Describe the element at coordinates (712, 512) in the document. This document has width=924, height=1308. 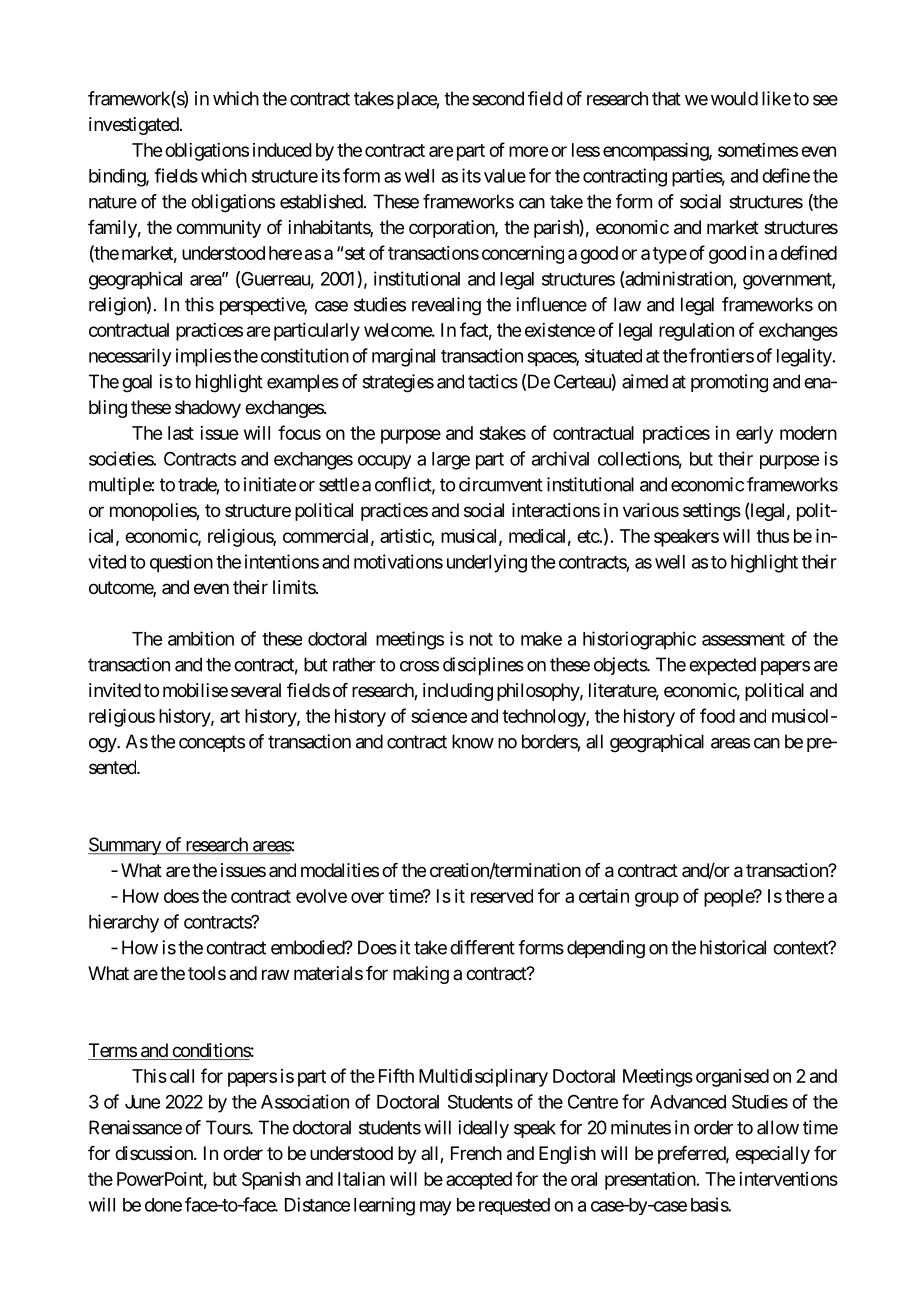
I see `settings` at that location.
